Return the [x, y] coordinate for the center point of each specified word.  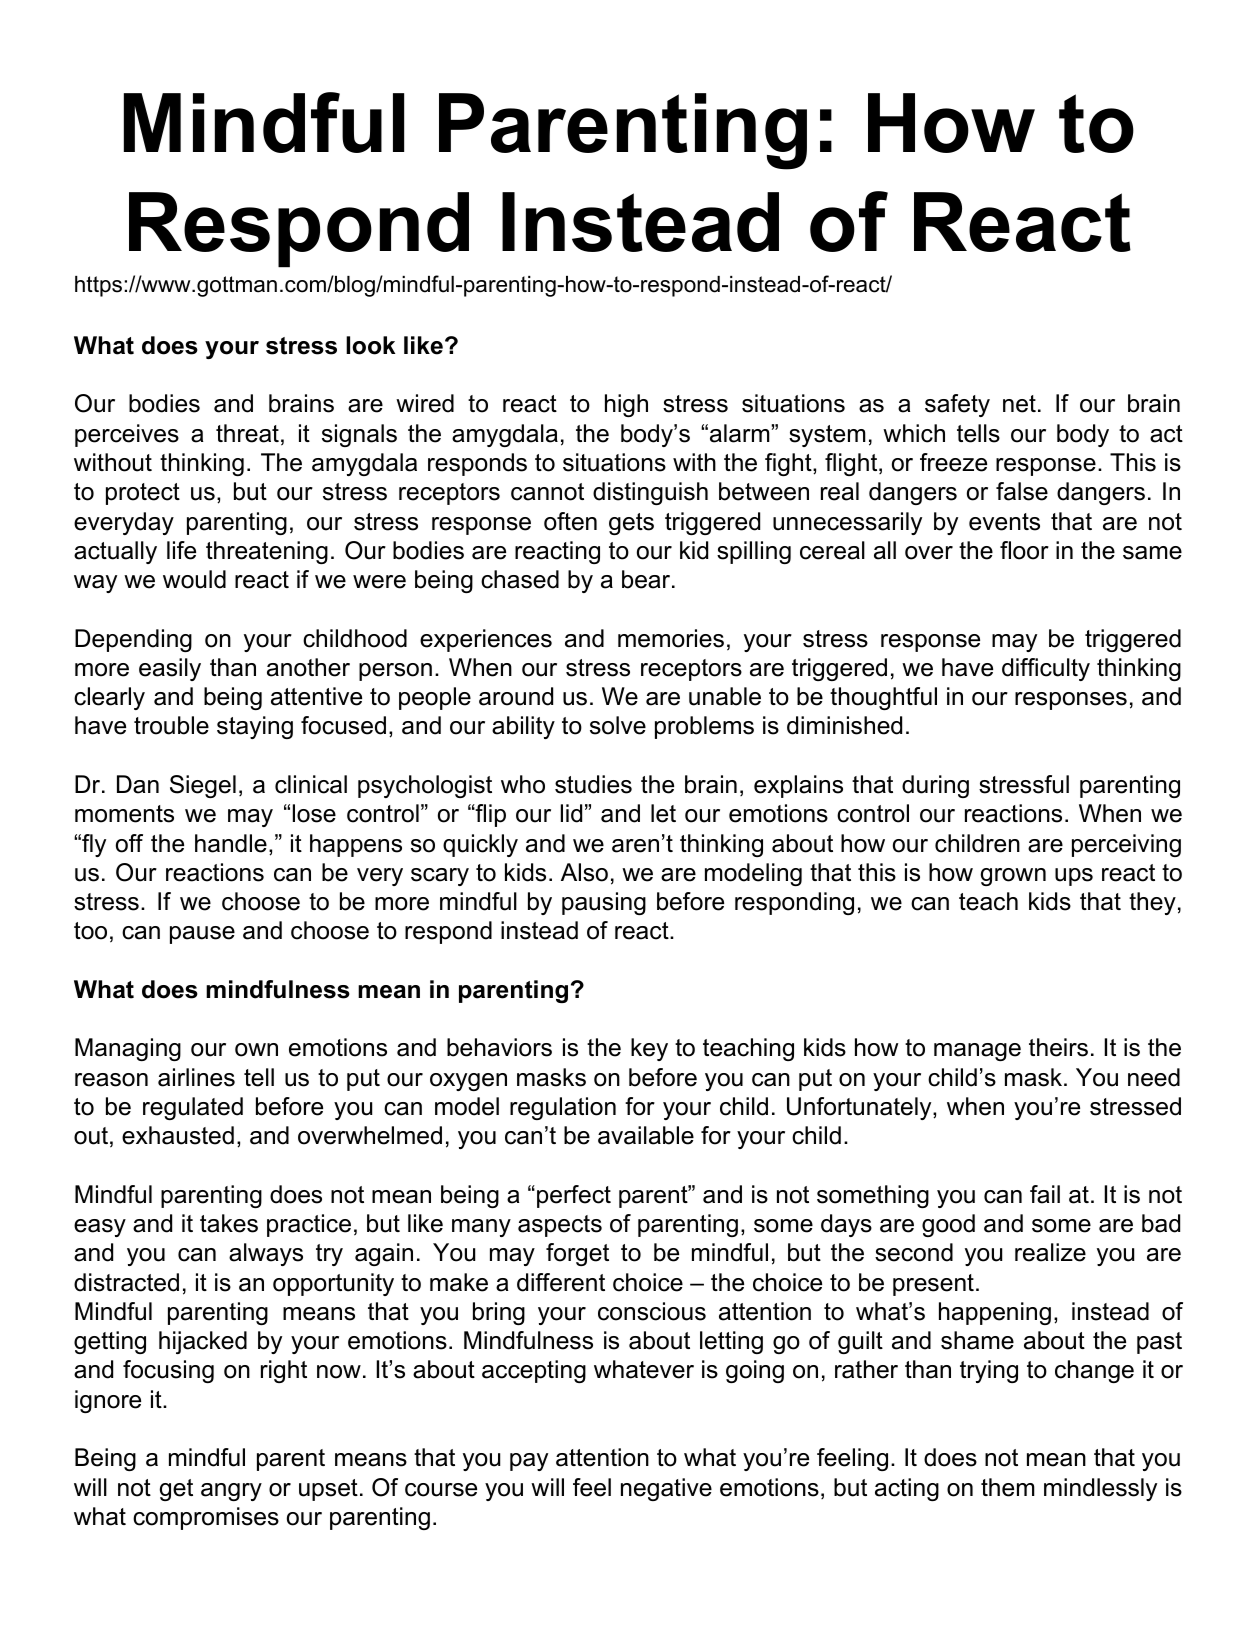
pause [202, 935]
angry [231, 1492]
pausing [604, 903]
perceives [127, 435]
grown [1013, 877]
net [1019, 404]
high [626, 405]
